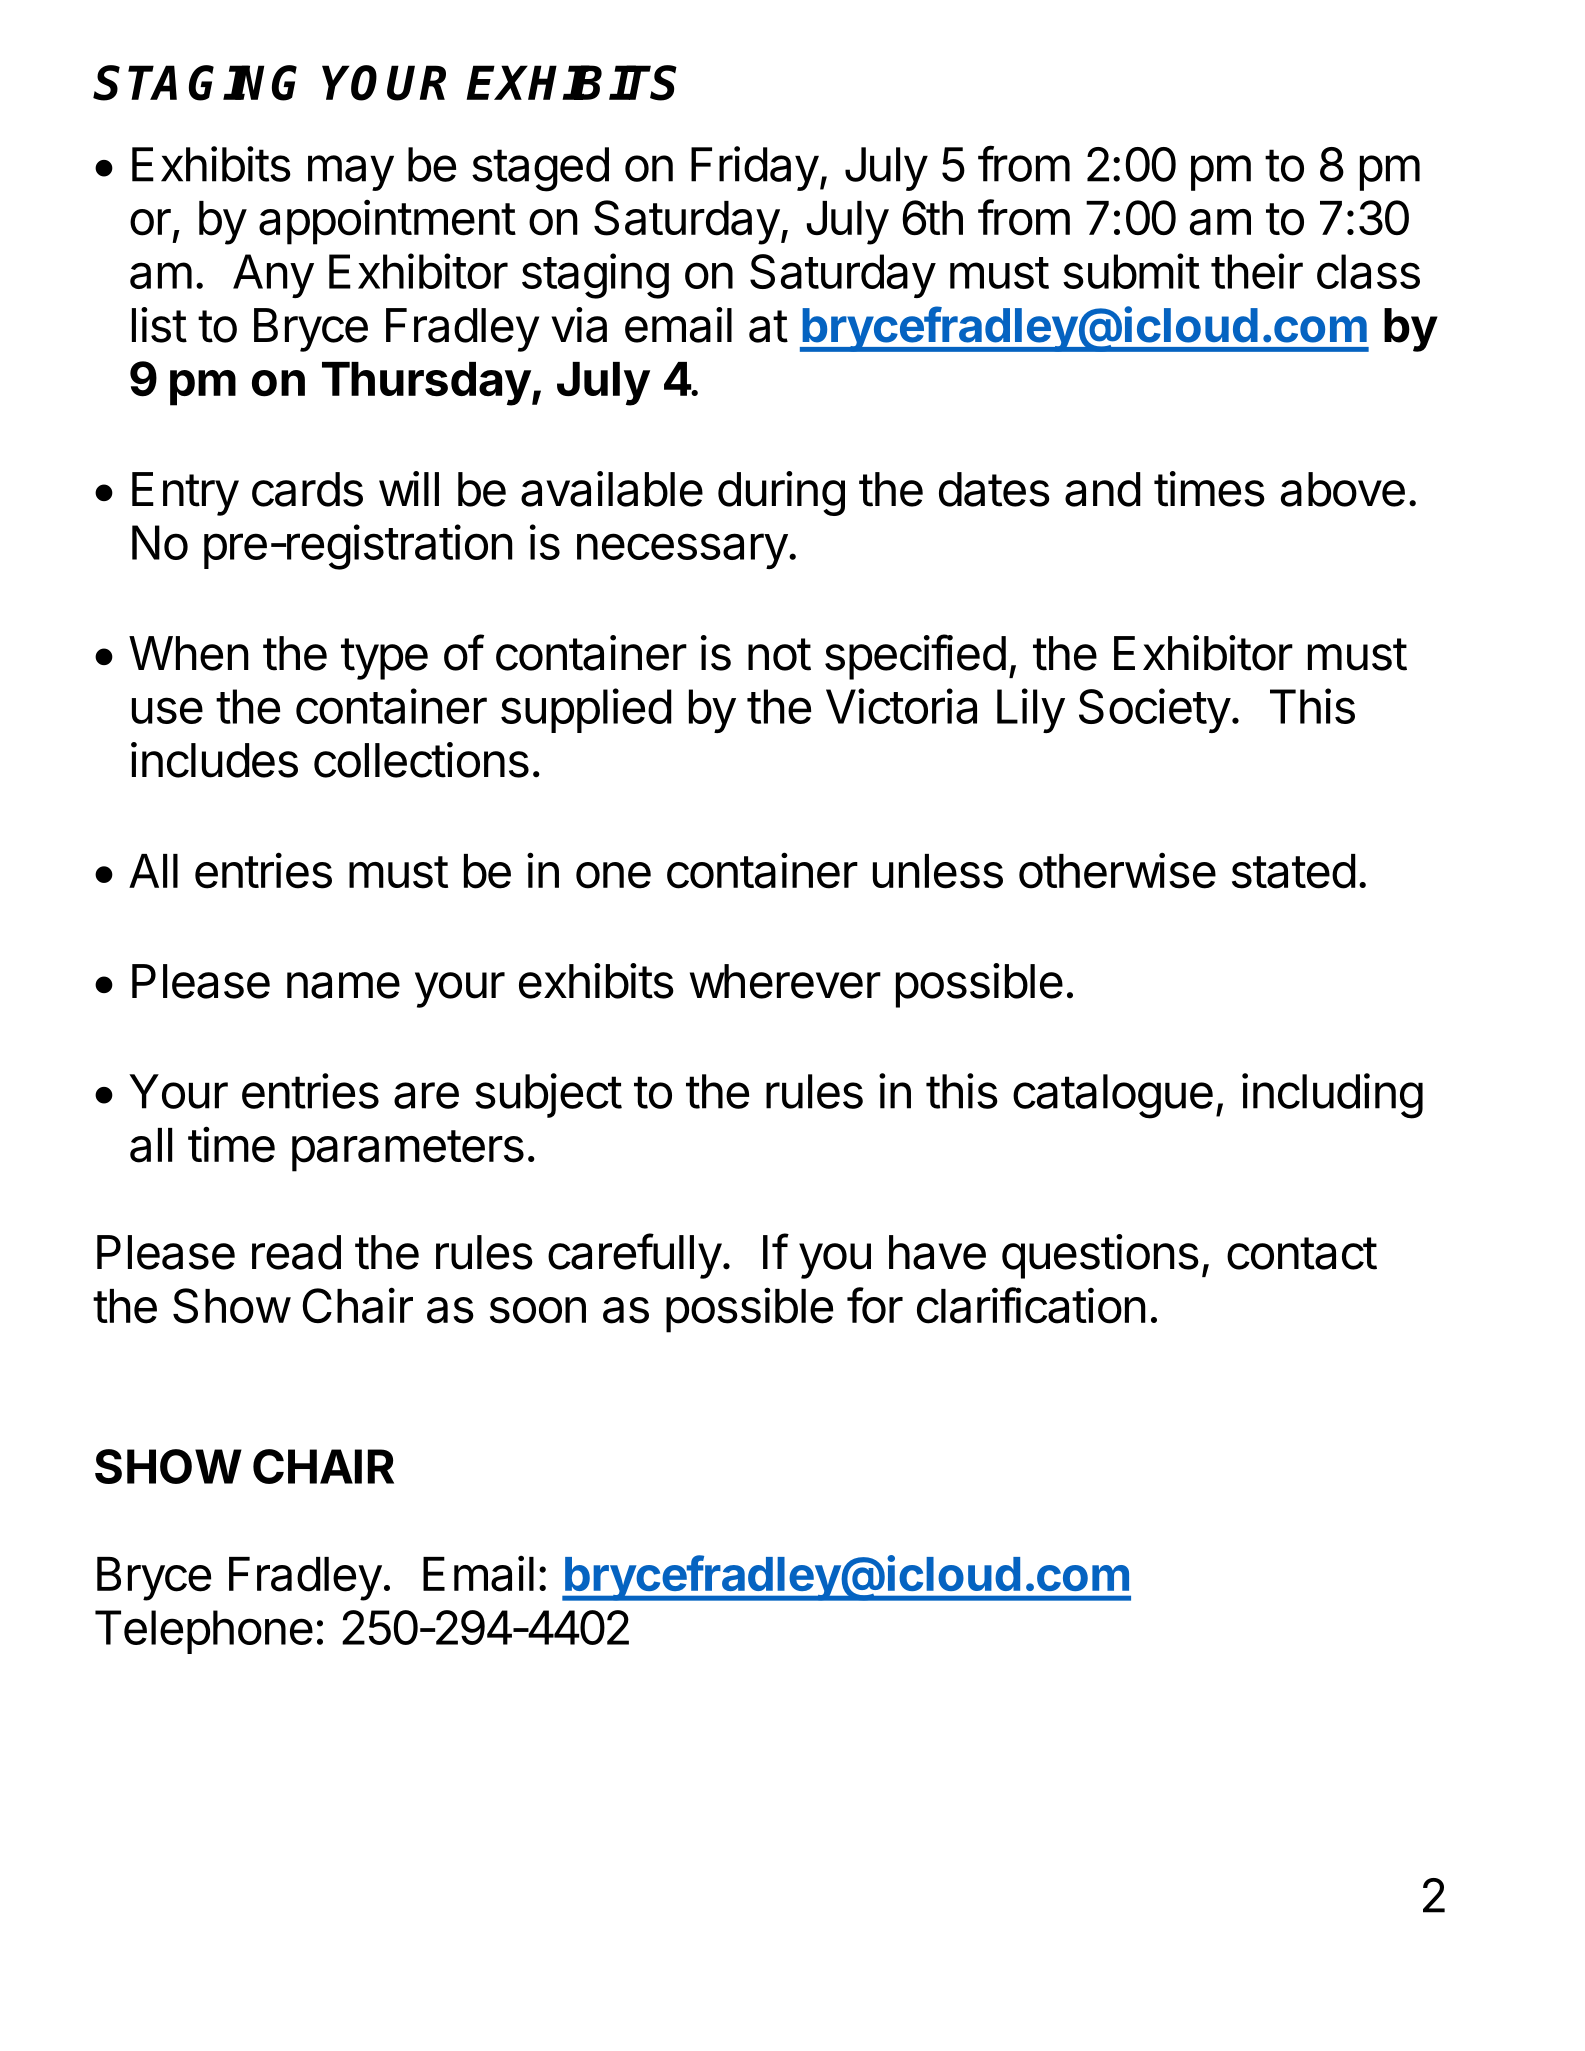 The height and width of the image is (2051, 1585). Describe the element at coordinates (785, 981) in the image. I see `wherever` at that location.
